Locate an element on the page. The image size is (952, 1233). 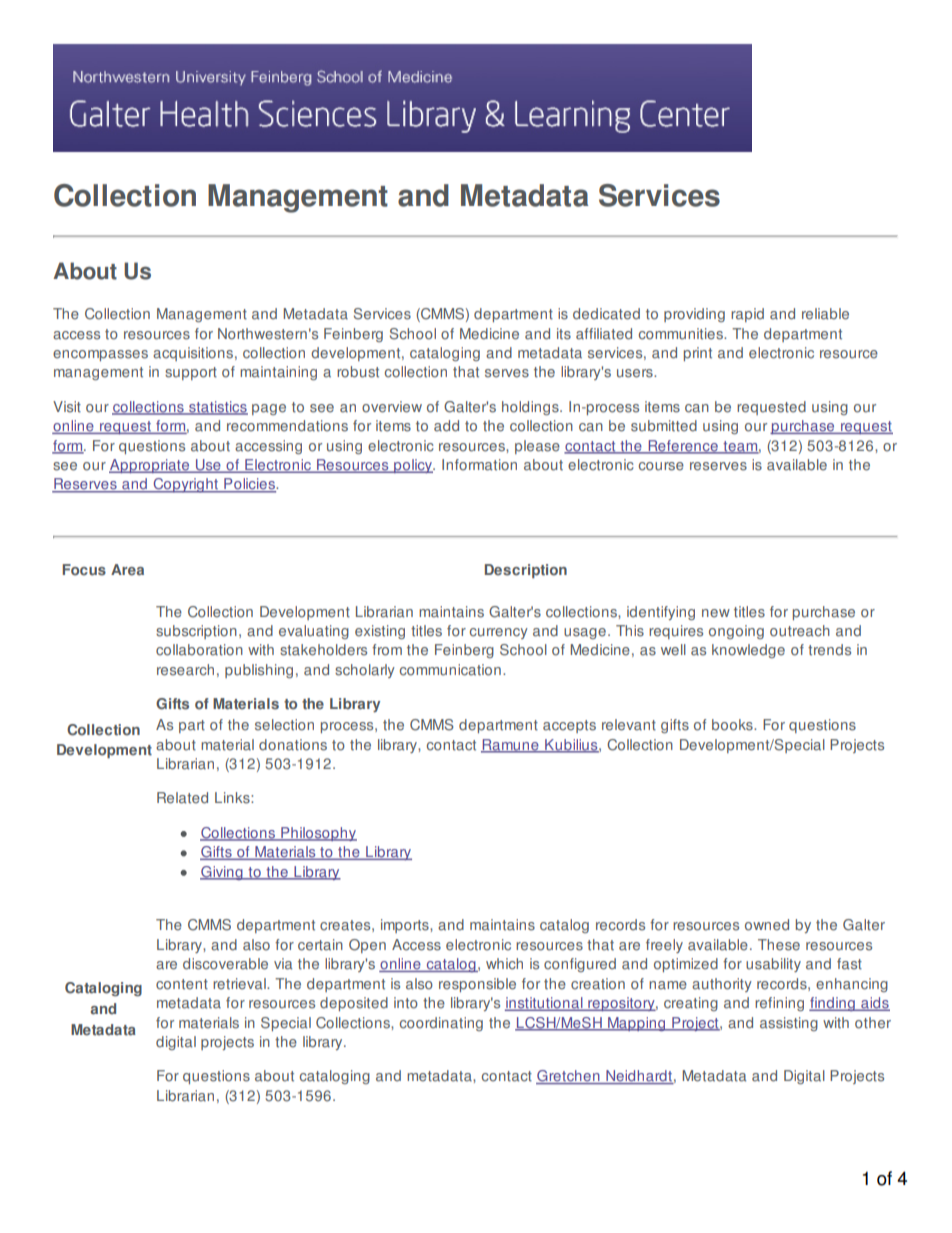
accepts is located at coordinates (569, 726).
